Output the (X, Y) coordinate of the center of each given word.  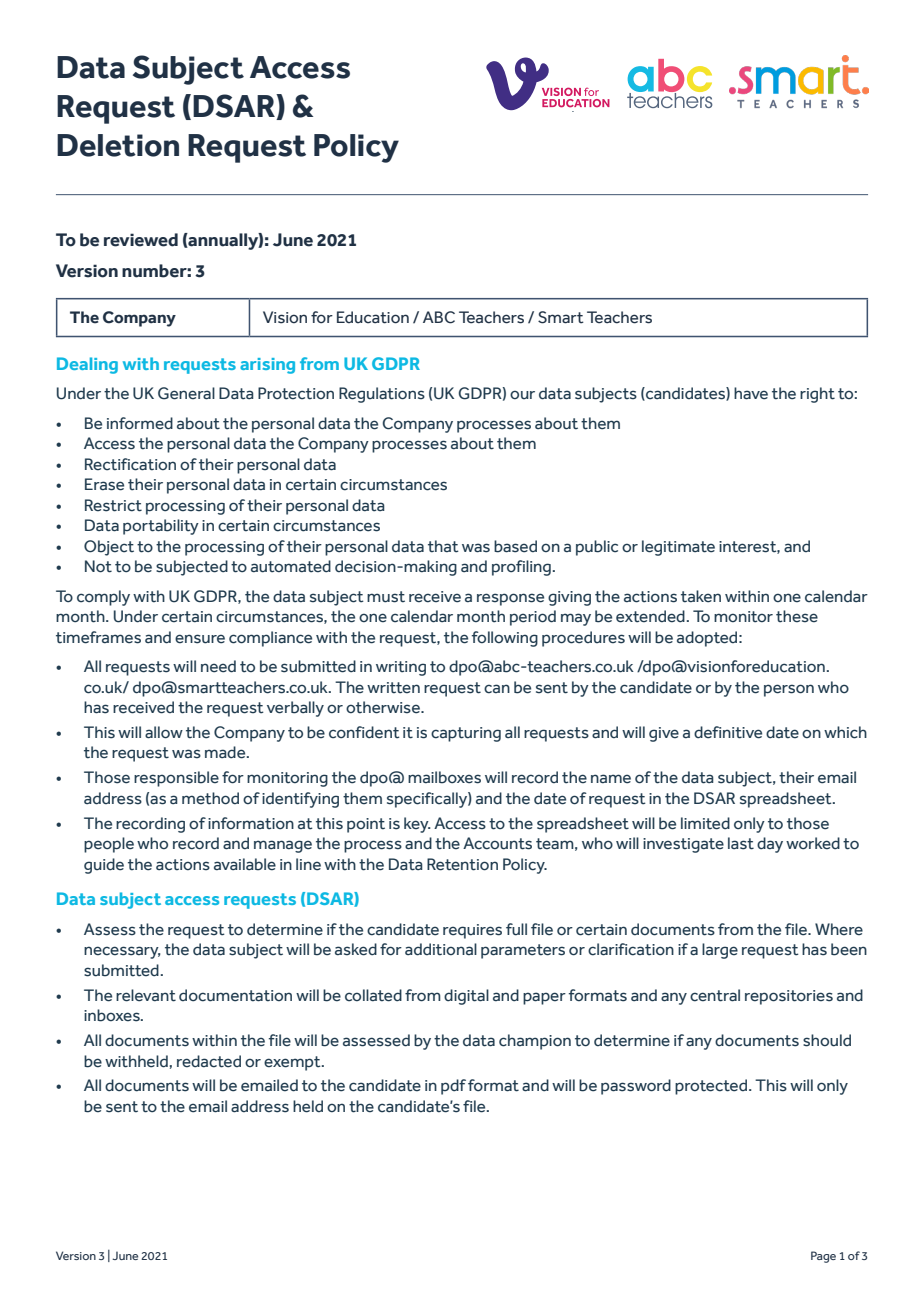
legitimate (678, 548)
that (443, 546)
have (751, 393)
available (245, 864)
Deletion (118, 145)
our (522, 394)
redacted (209, 1061)
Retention (462, 864)
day (770, 845)
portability (161, 527)
